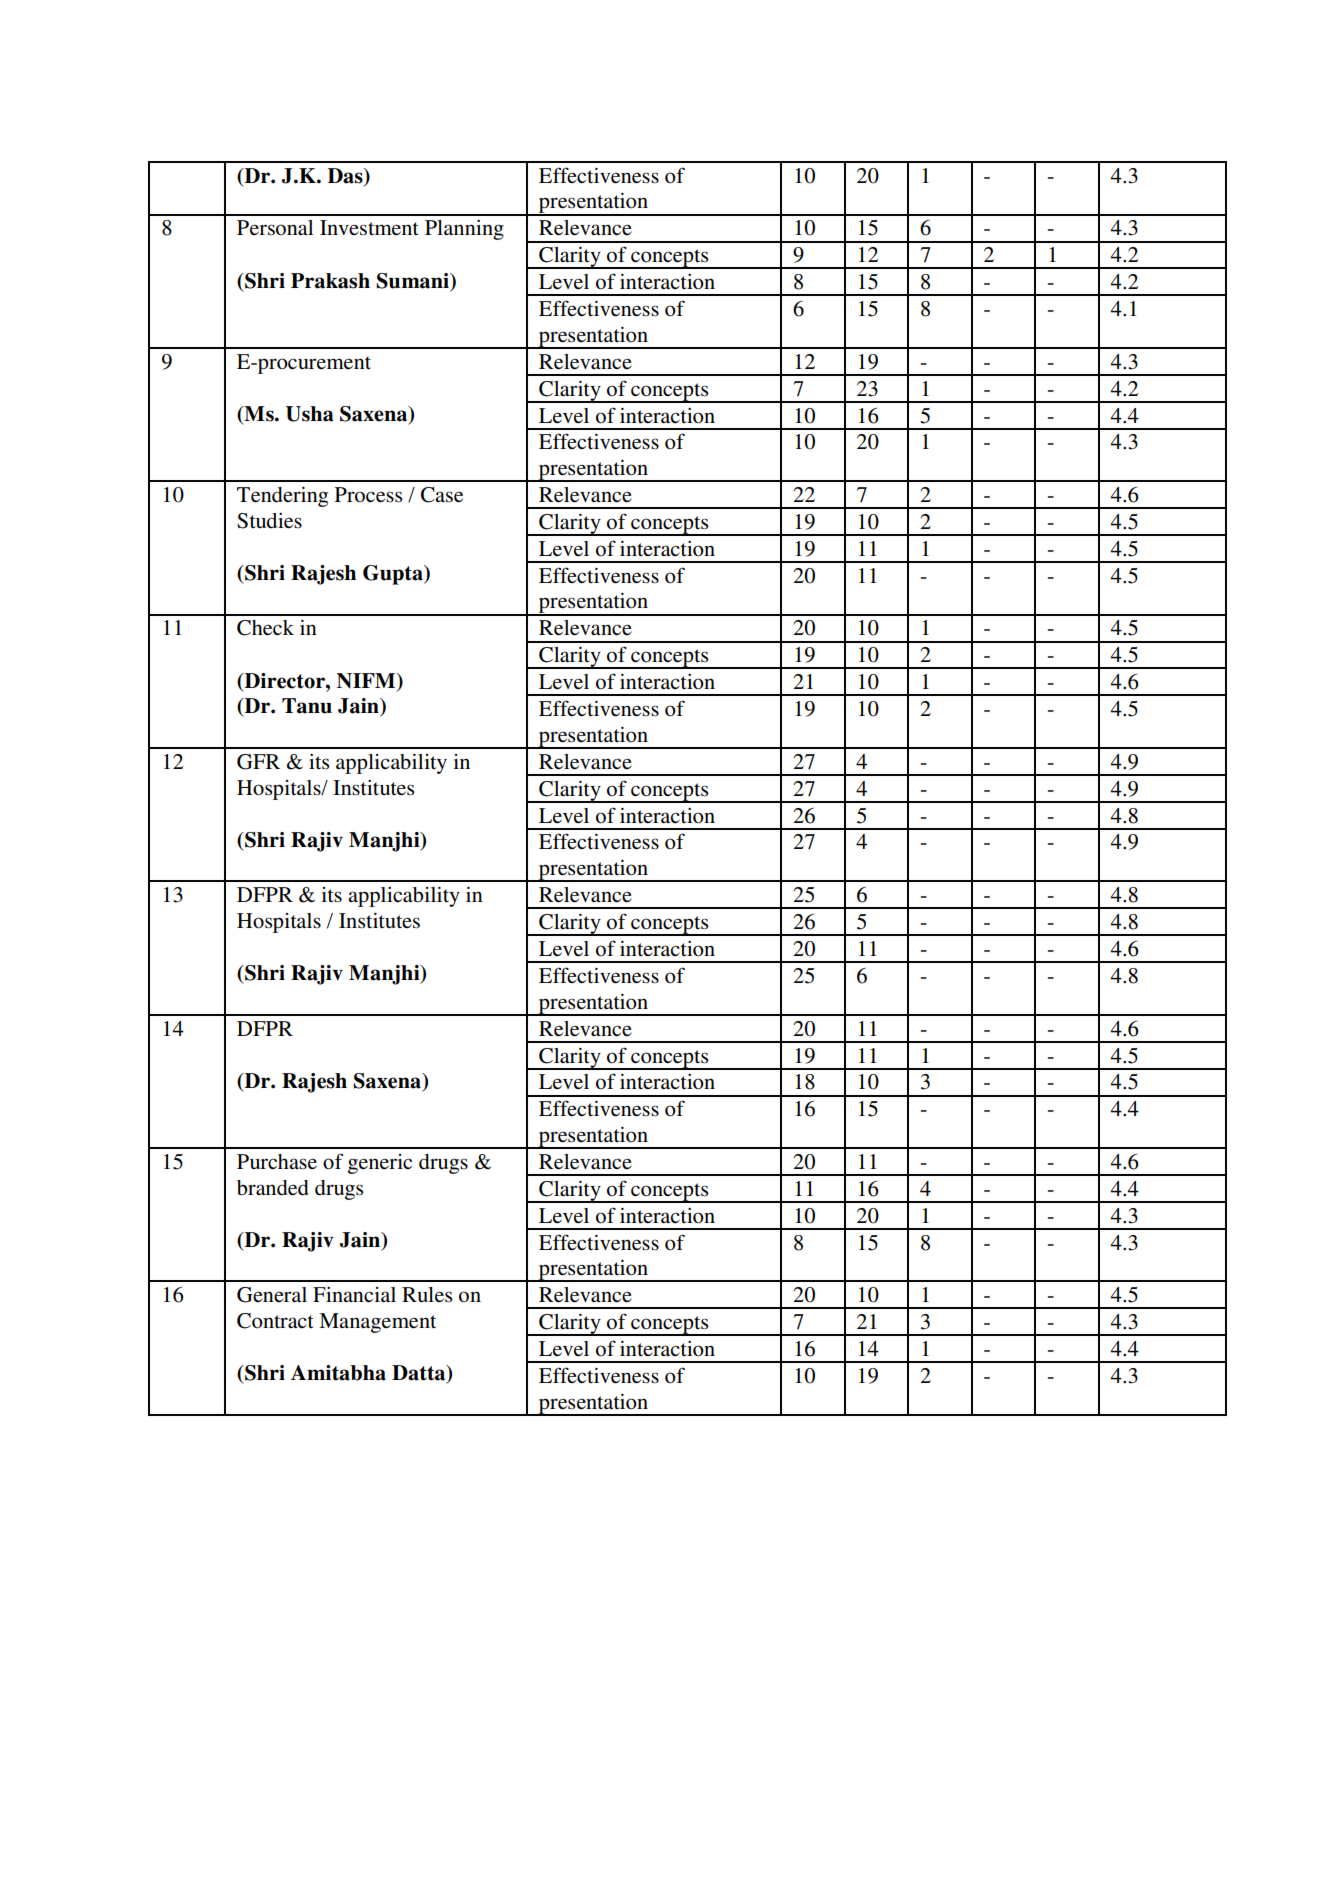  Describe the element at coordinates (369, 228) in the image. I see `Investment` at that location.
